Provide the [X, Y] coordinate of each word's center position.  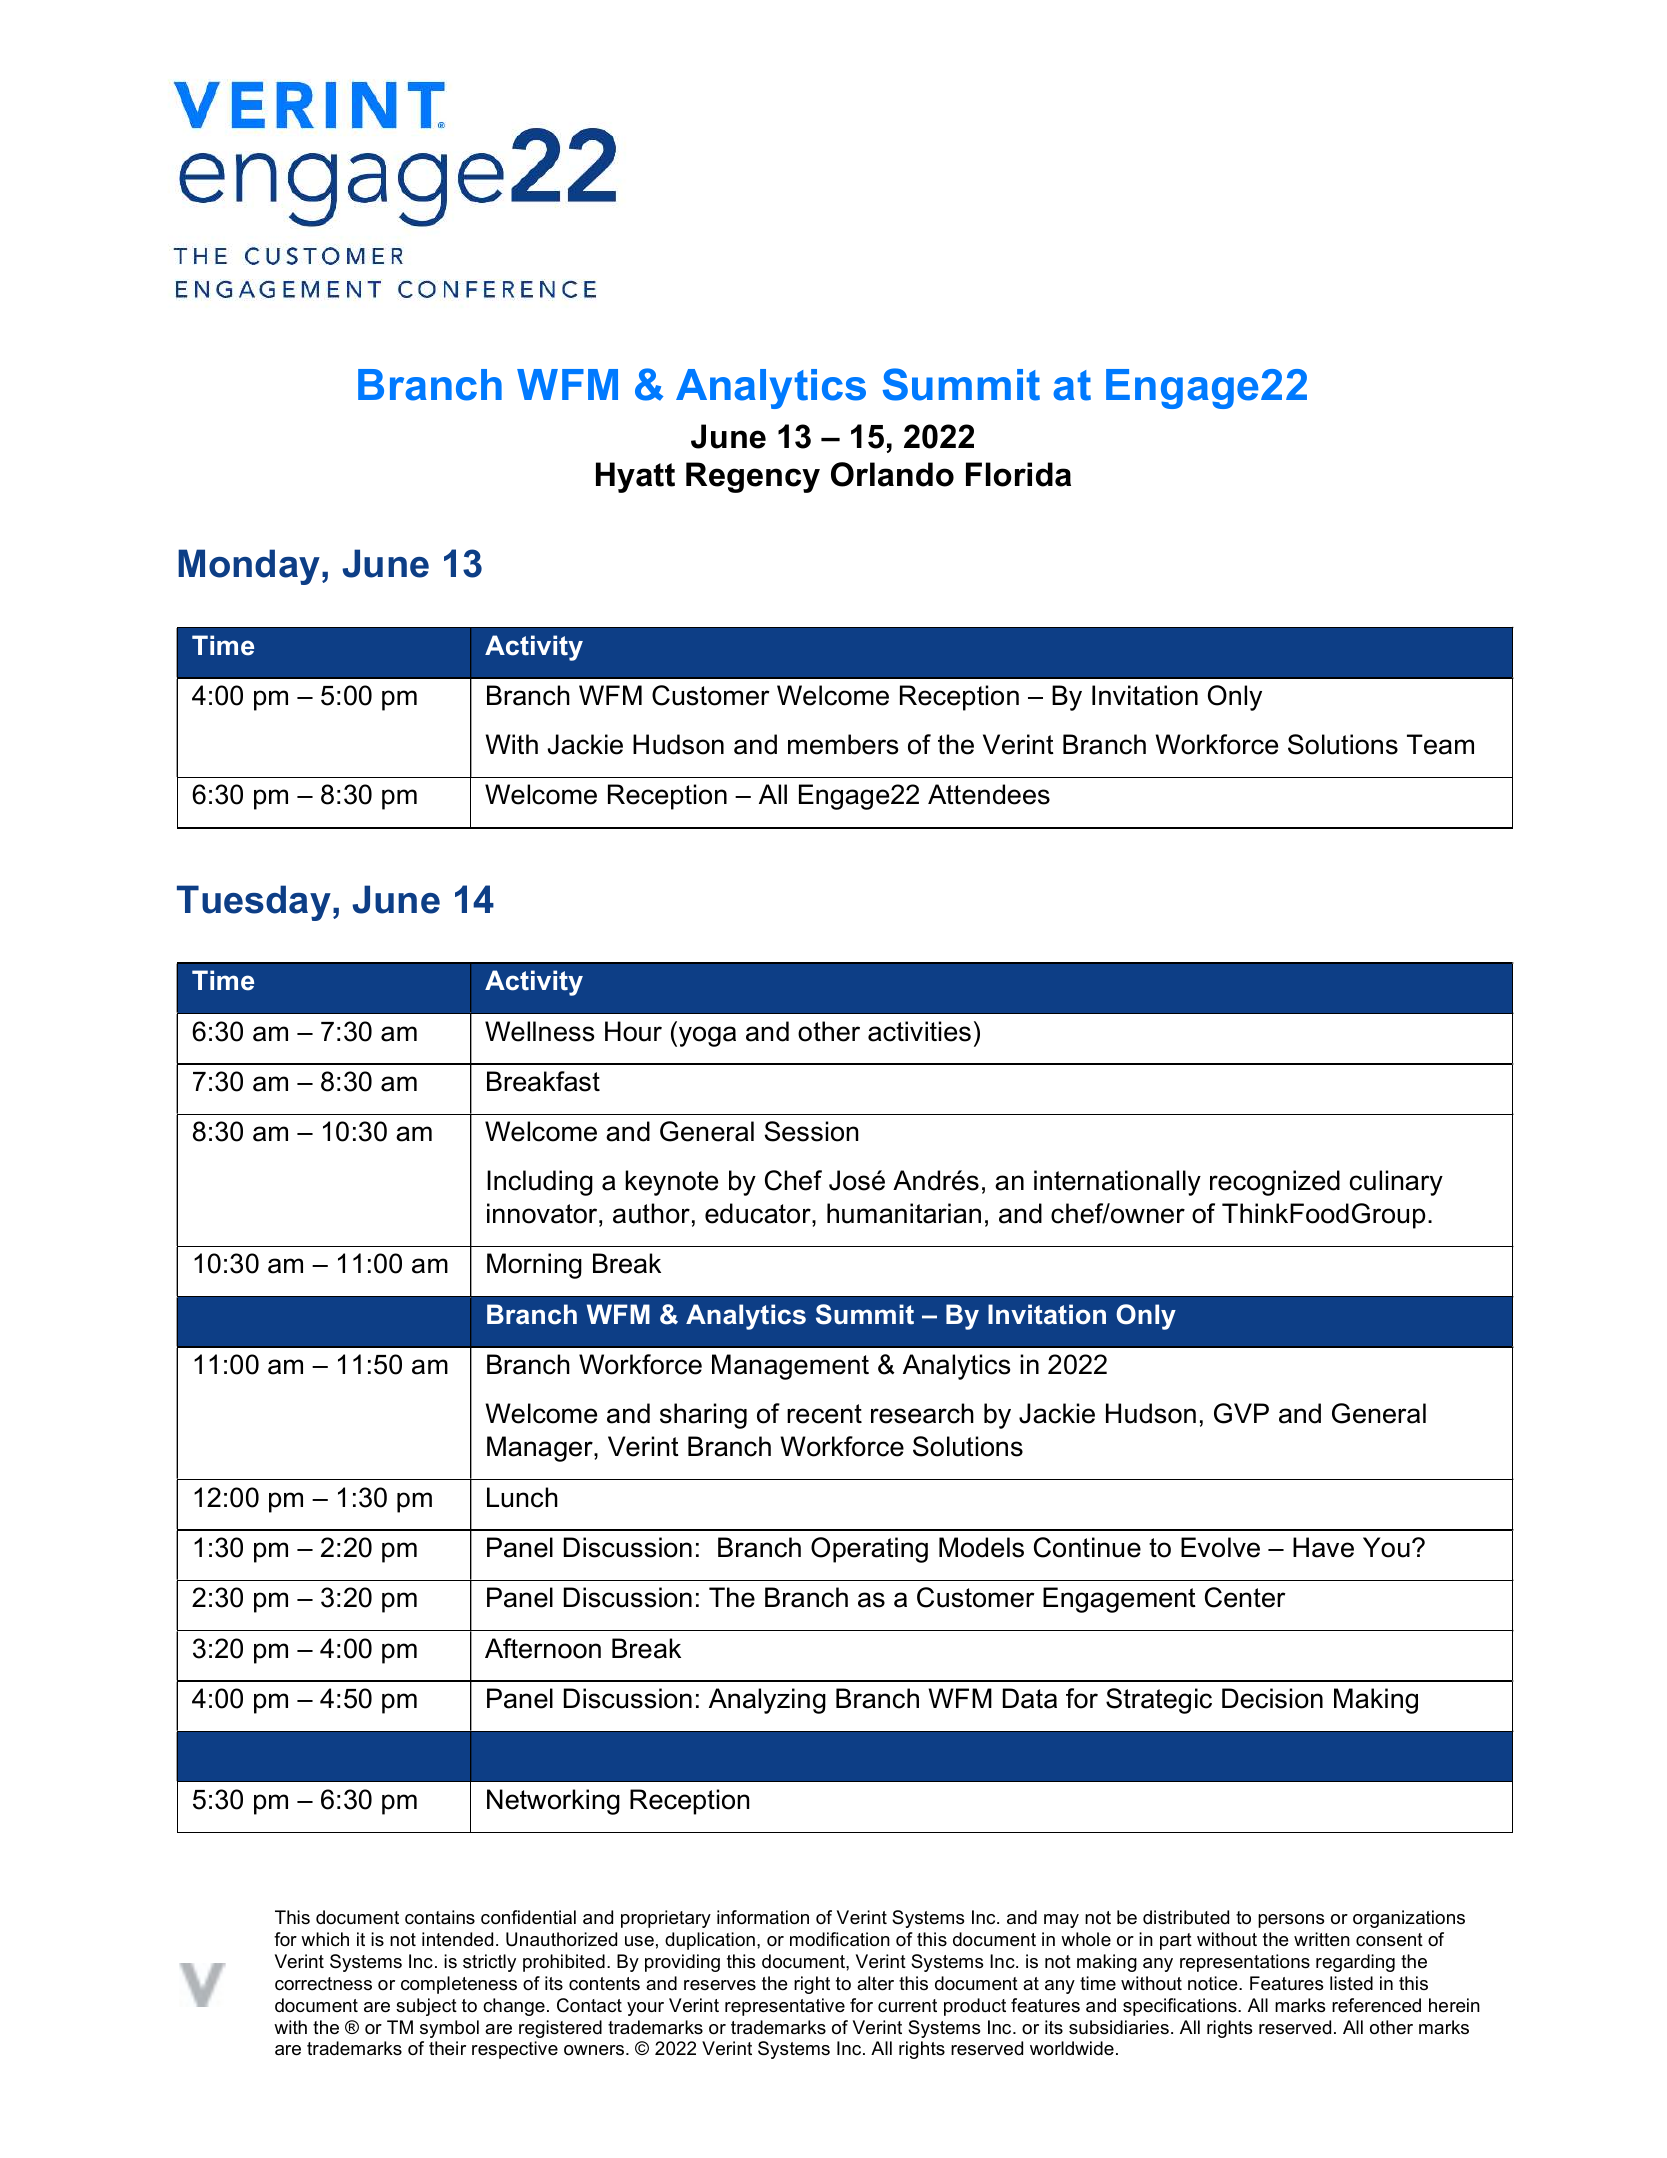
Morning [534, 1266]
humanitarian [904, 1213]
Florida [1018, 474]
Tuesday [254, 903]
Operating [869, 1550]
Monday [250, 567]
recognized [1275, 1183]
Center [1245, 1597]
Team [1440, 744]
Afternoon [543, 1648]
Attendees [989, 794]
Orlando [892, 474]
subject [426, 2007]
